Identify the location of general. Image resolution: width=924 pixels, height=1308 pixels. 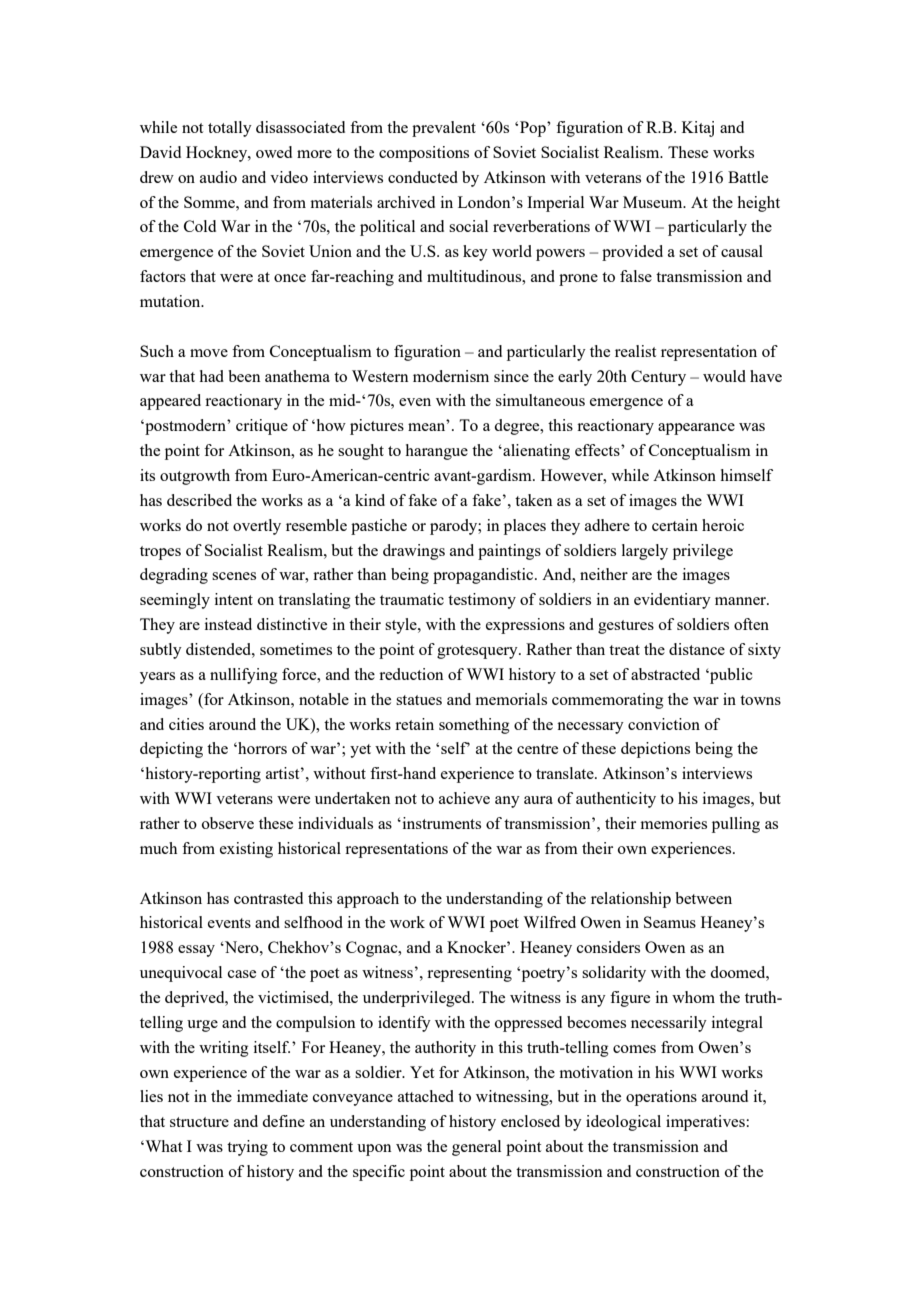
(476, 1148).
